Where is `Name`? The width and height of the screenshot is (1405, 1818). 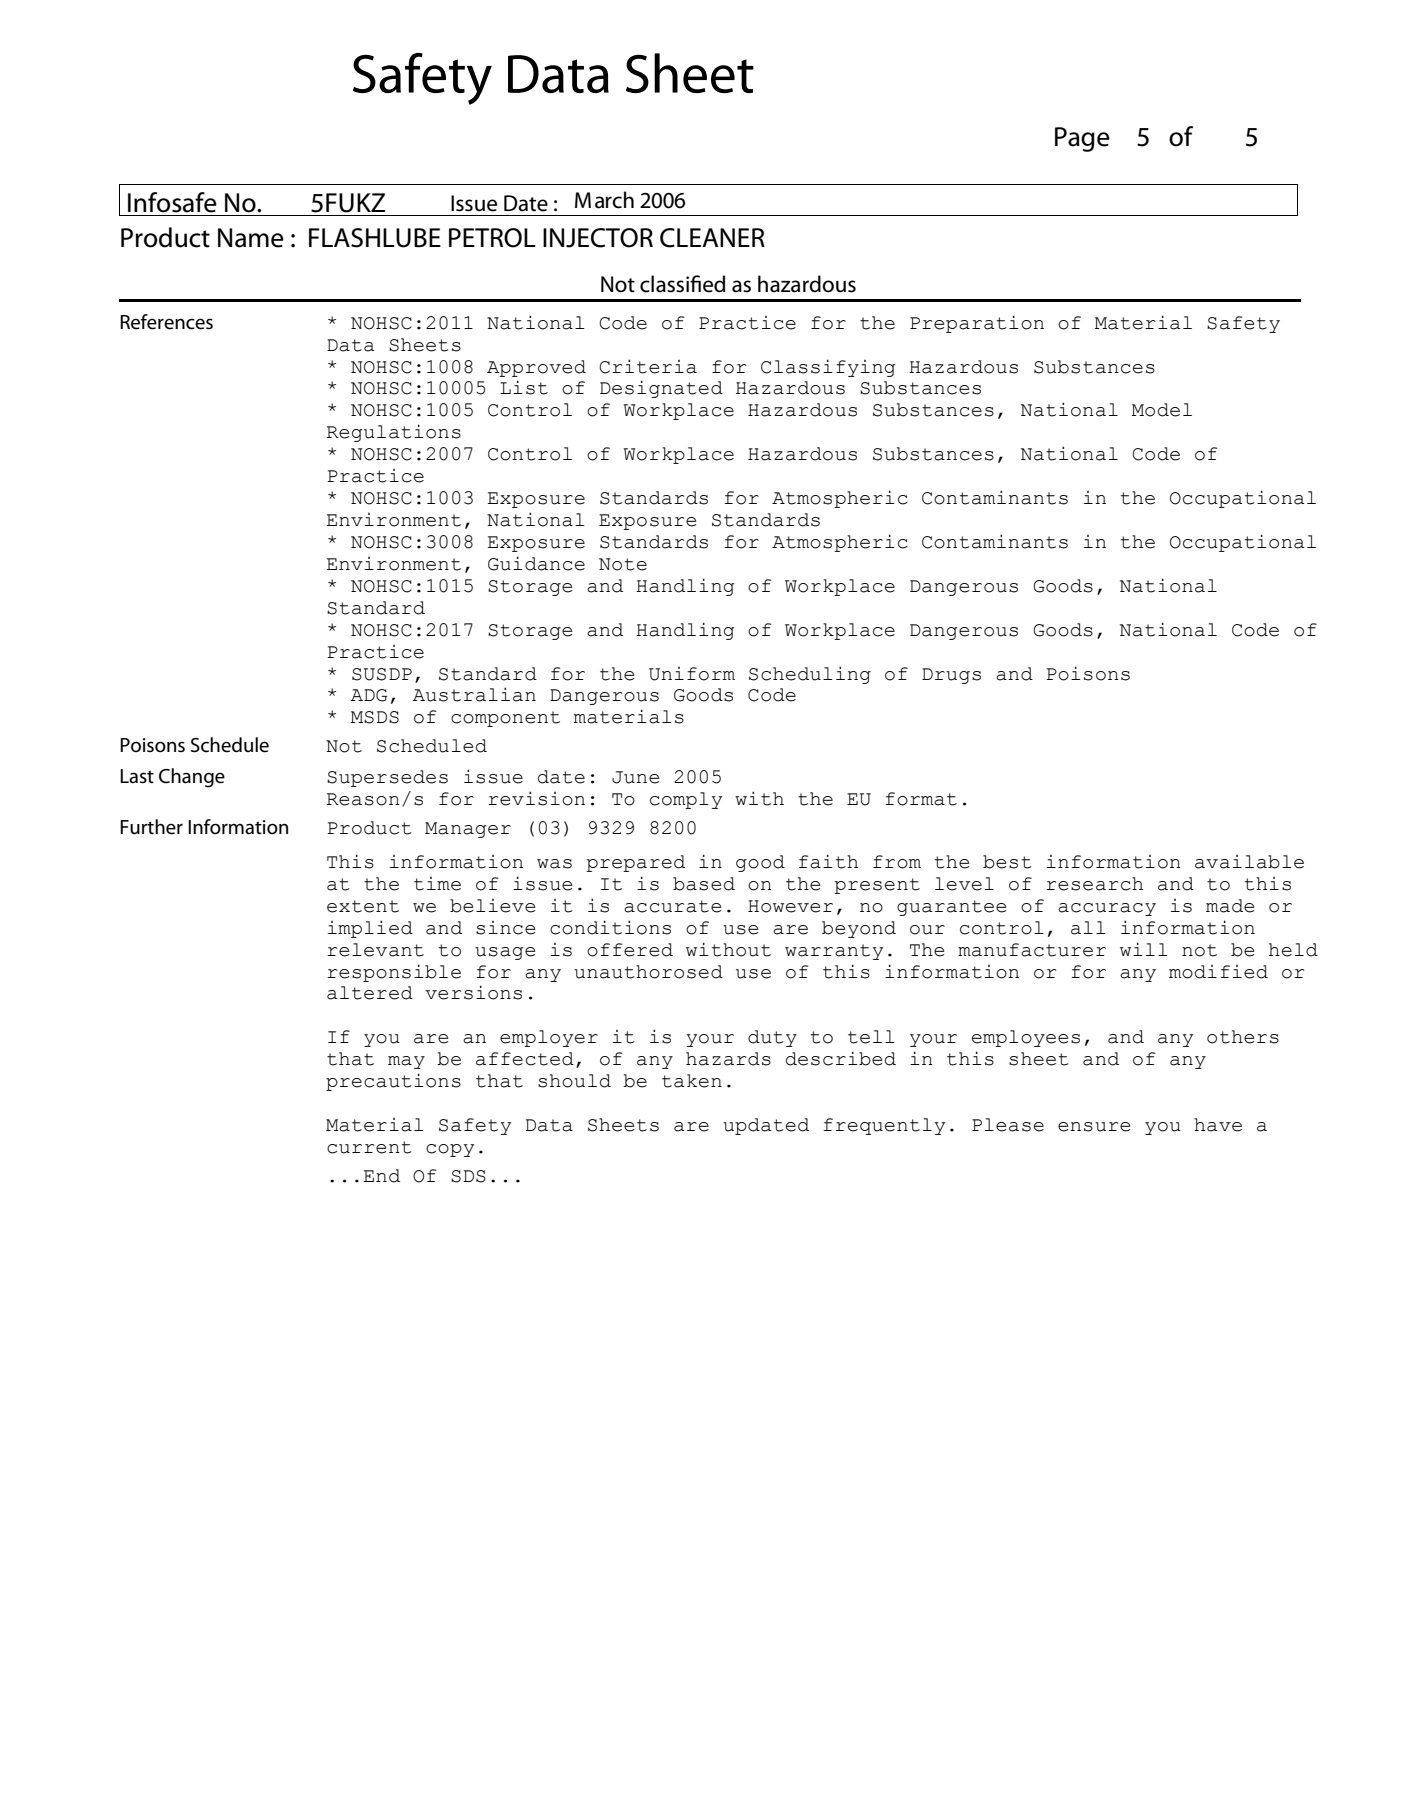
Name is located at coordinates (251, 238).
